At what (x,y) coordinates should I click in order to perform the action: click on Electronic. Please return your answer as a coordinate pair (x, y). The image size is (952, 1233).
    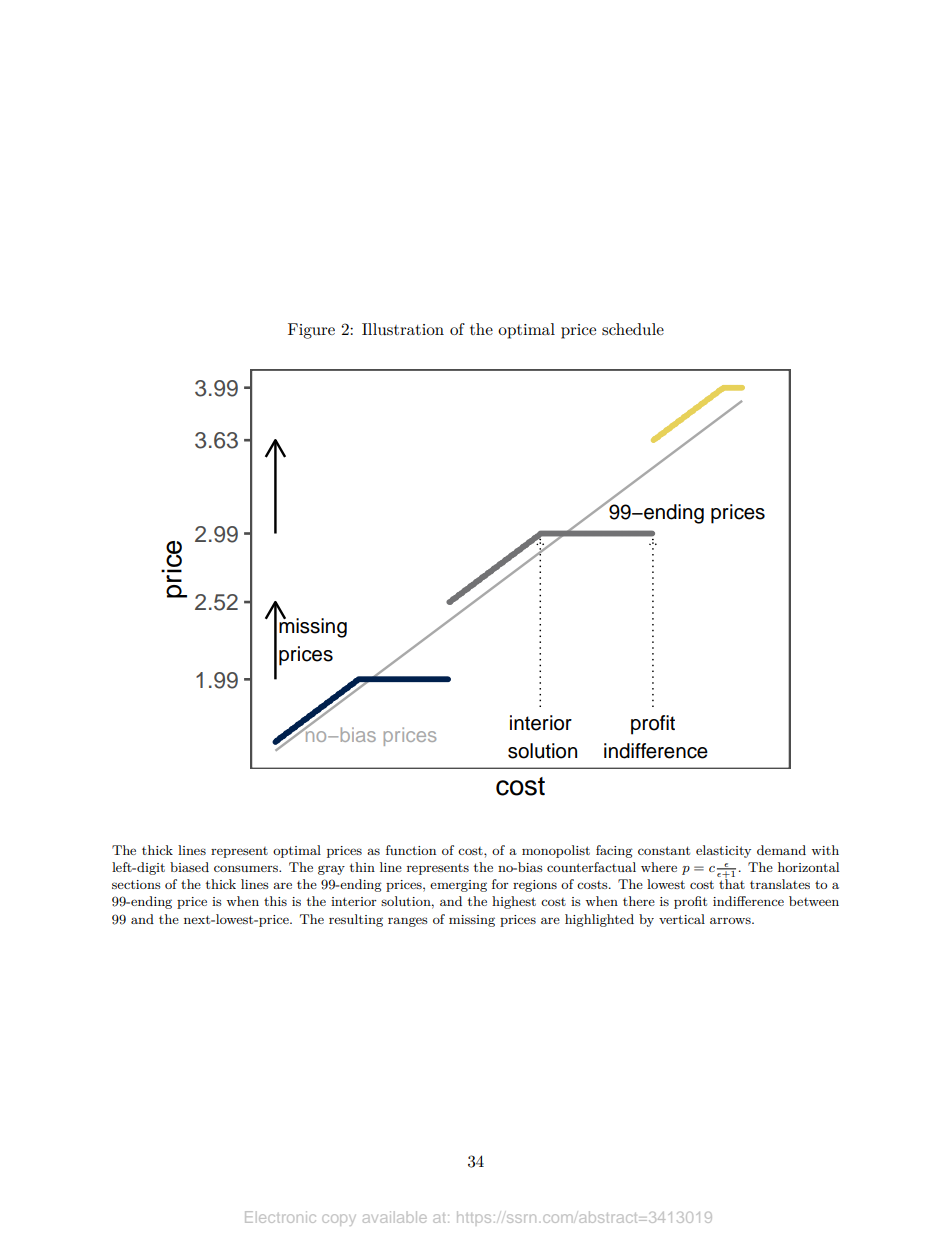
    Looking at the image, I should click on (280, 1217).
